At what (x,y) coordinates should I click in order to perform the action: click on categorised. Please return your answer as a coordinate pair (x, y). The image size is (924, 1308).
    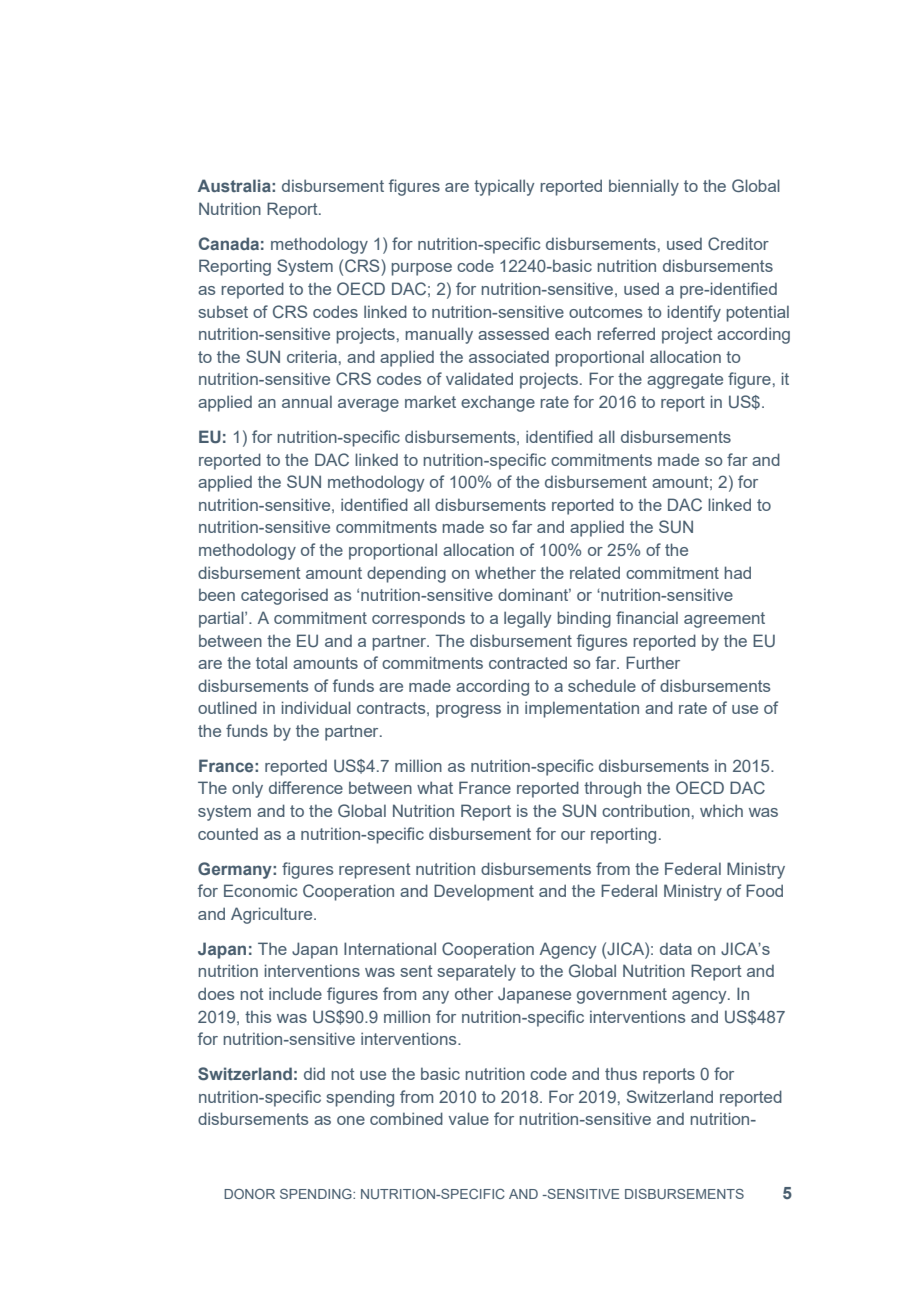
    Looking at the image, I should click on (284, 596).
